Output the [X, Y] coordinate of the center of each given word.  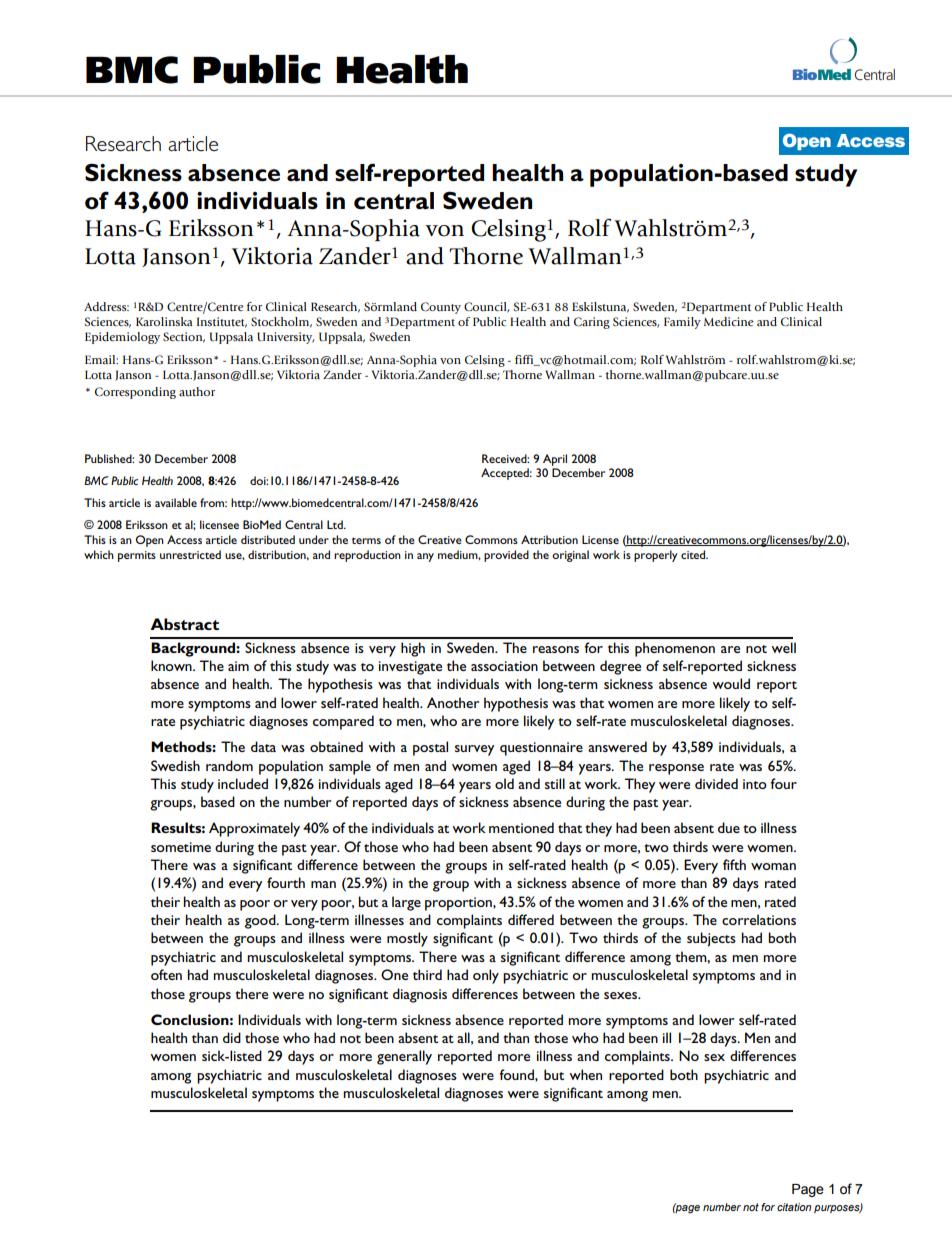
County [441, 308]
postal [430, 748]
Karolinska [164, 321]
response [676, 769]
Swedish [175, 765]
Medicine [729, 321]
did [232, 1037]
